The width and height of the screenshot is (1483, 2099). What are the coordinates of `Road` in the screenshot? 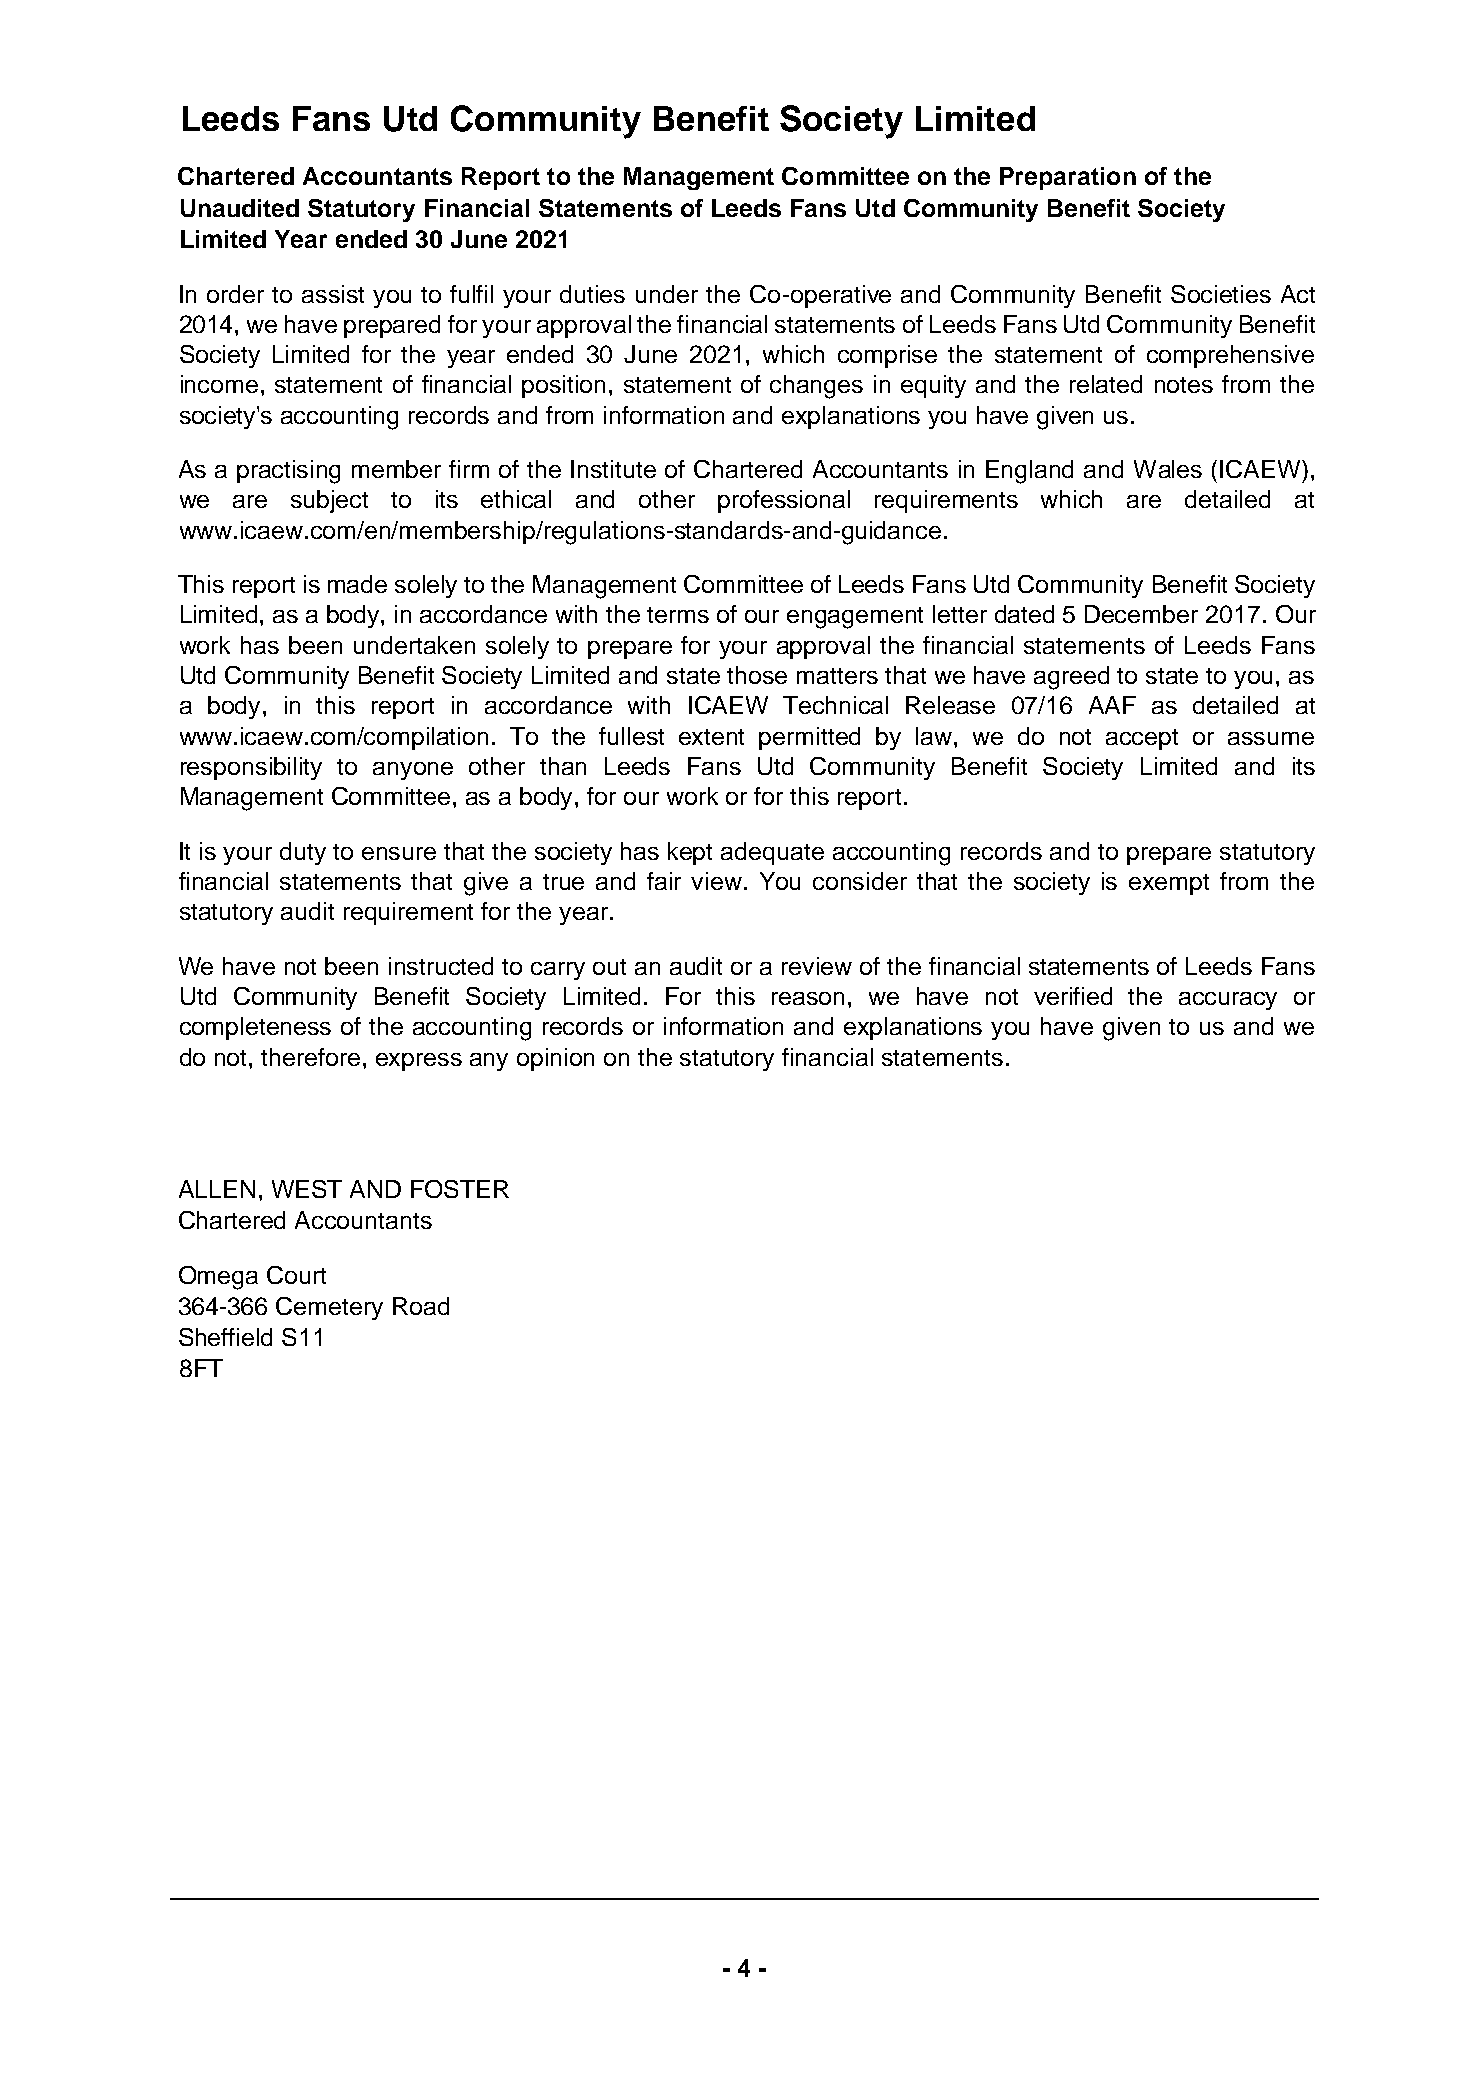 It's located at (421, 1306).
